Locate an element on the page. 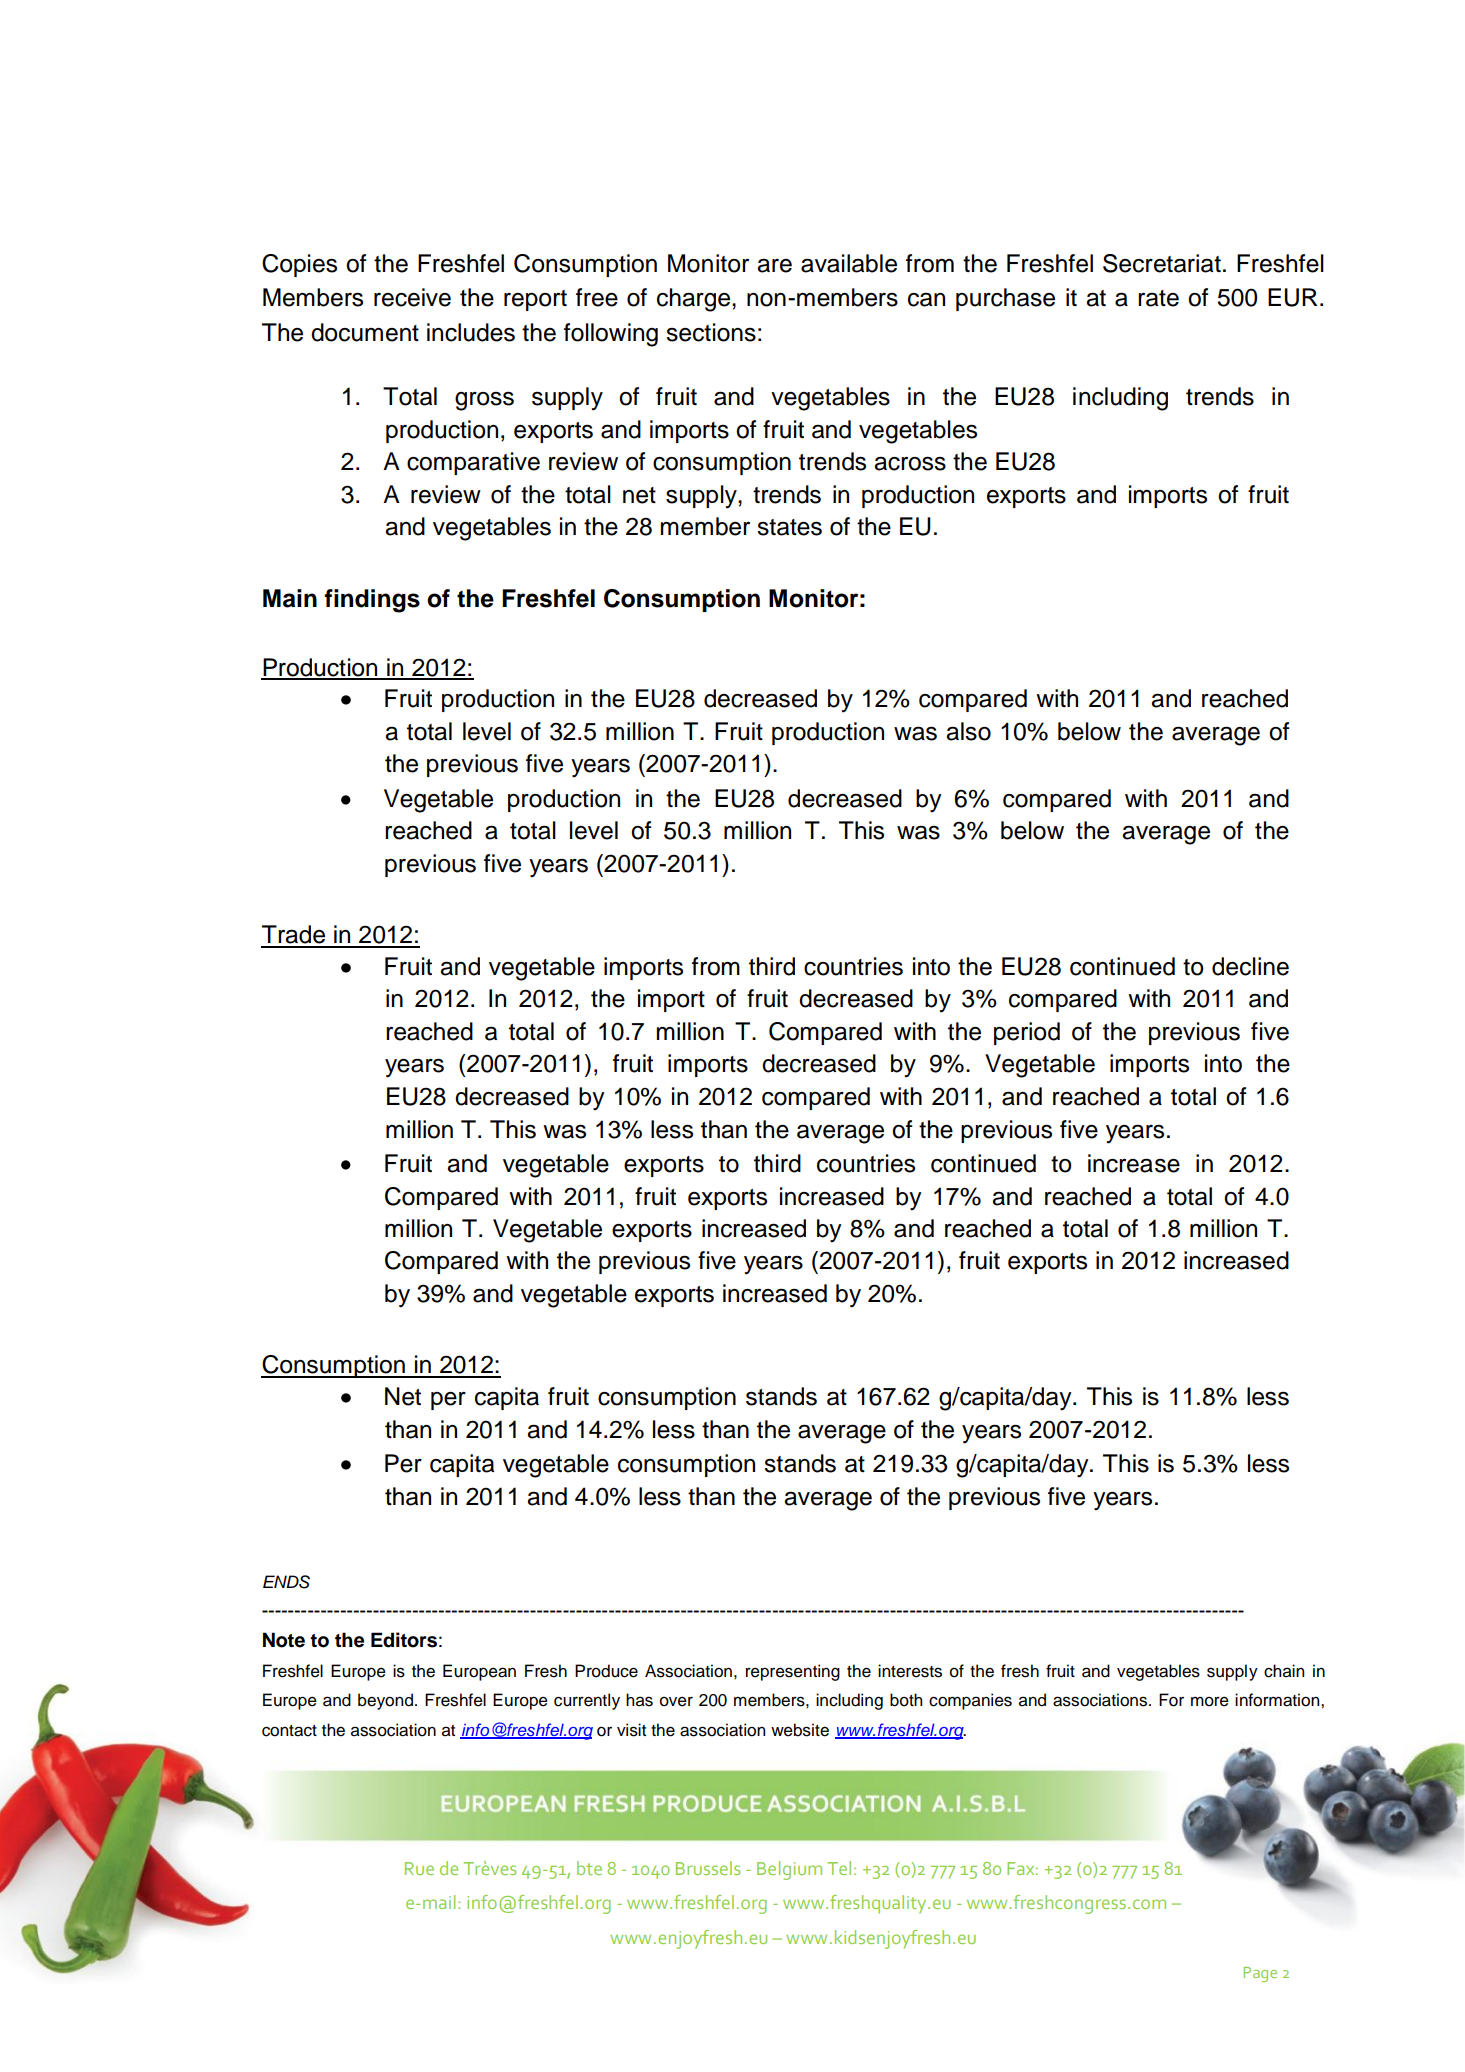 This document has width=1465, height=2072. period is located at coordinates (1027, 1033).
